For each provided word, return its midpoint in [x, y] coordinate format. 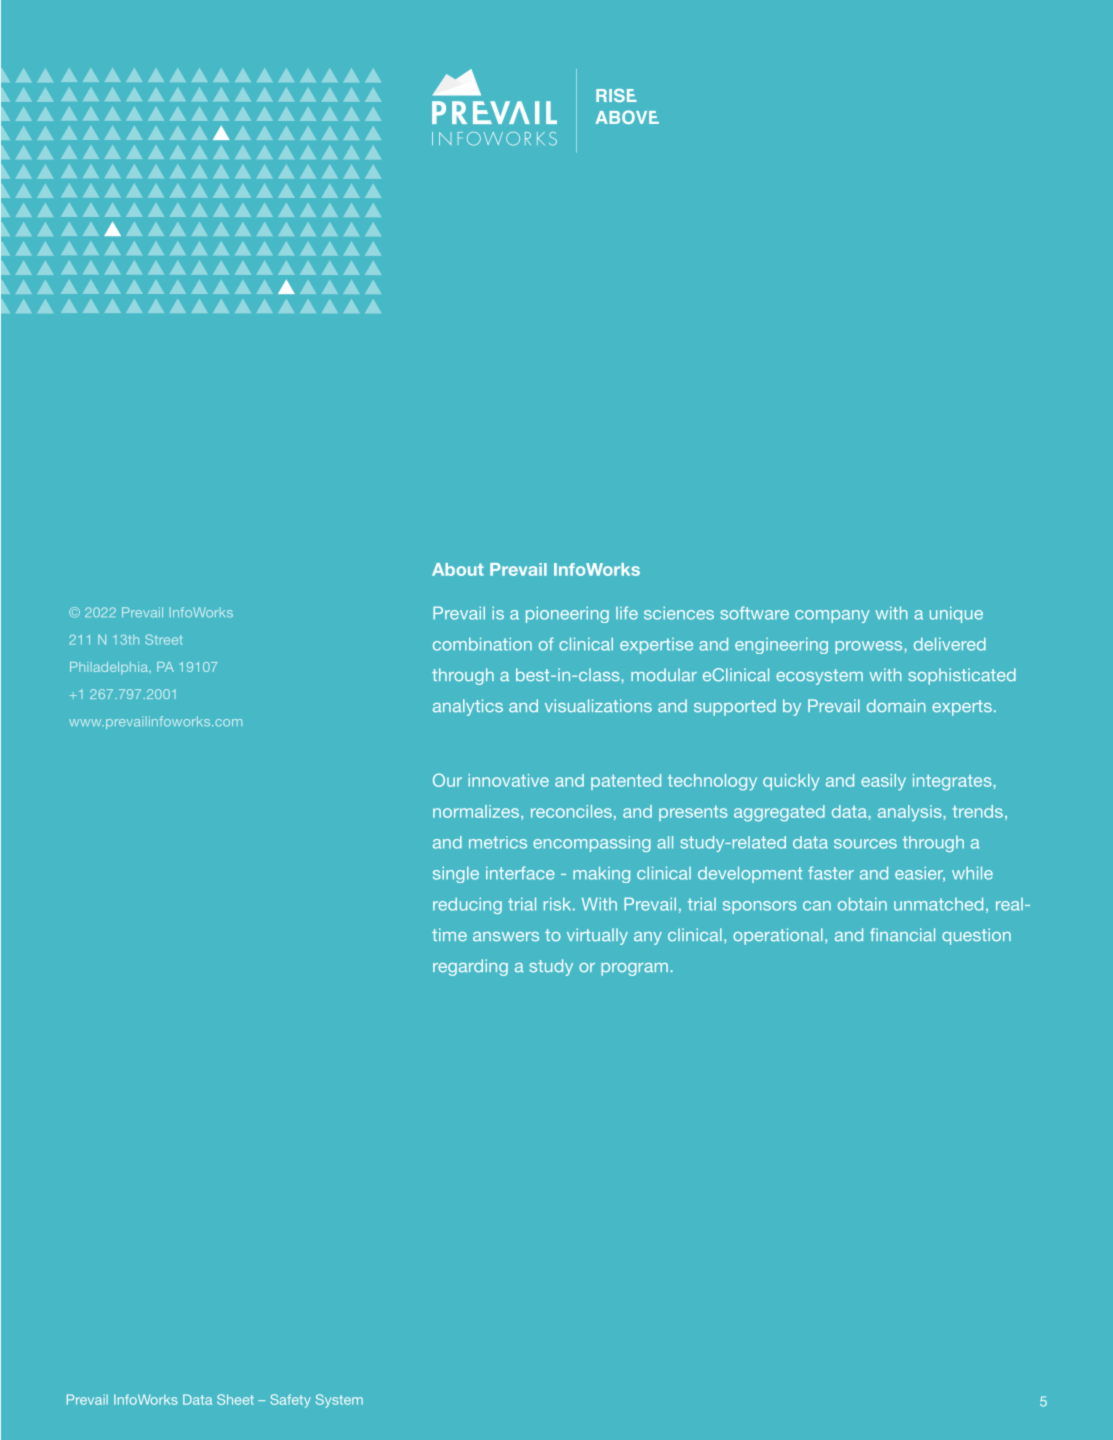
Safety [290, 1401]
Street [164, 639]
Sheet [235, 1399]
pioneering [567, 614]
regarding [470, 967]
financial [902, 934]
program [634, 969]
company [832, 616]
